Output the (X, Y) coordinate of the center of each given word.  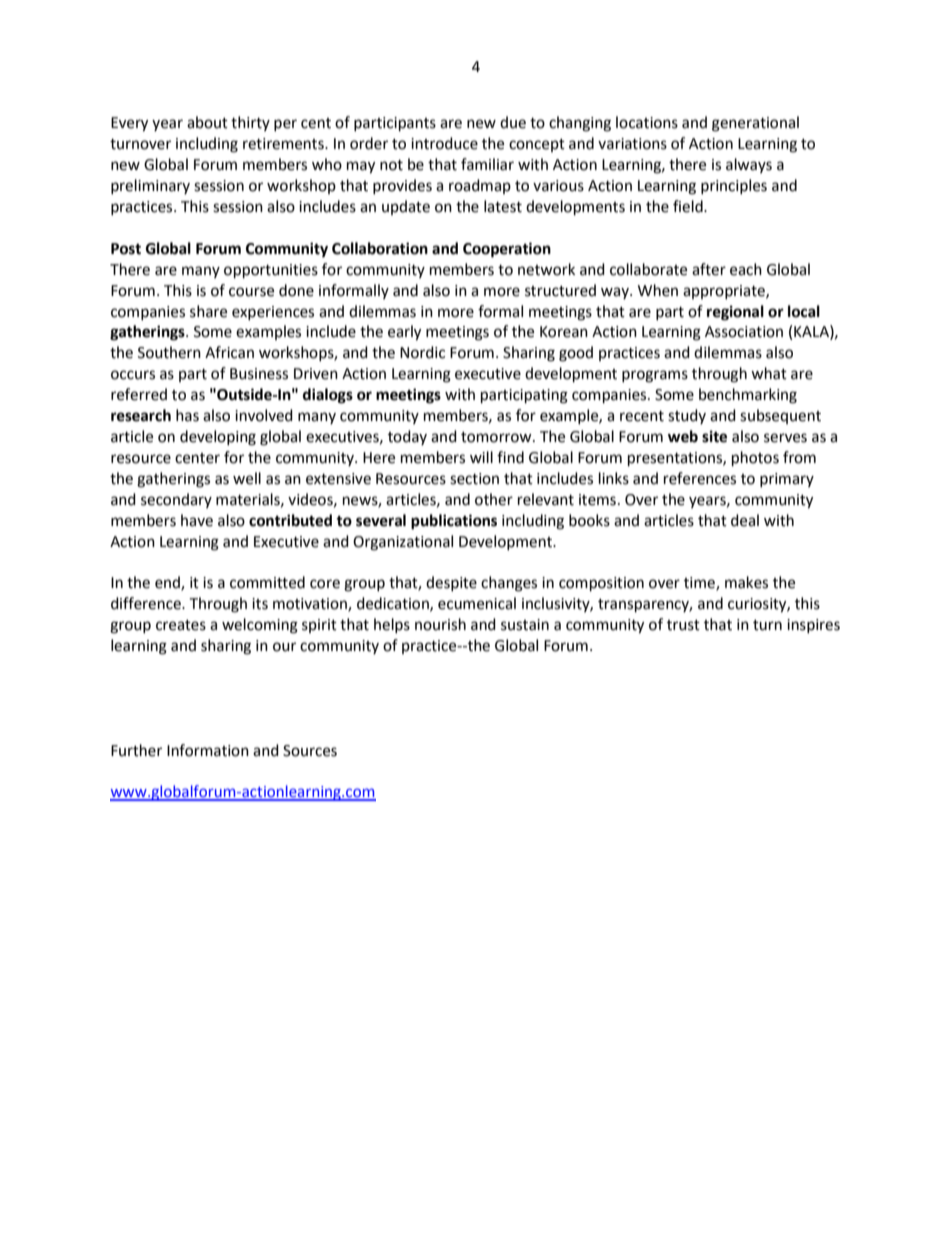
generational (755, 124)
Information (208, 750)
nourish (440, 624)
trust (683, 625)
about (207, 122)
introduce (444, 143)
